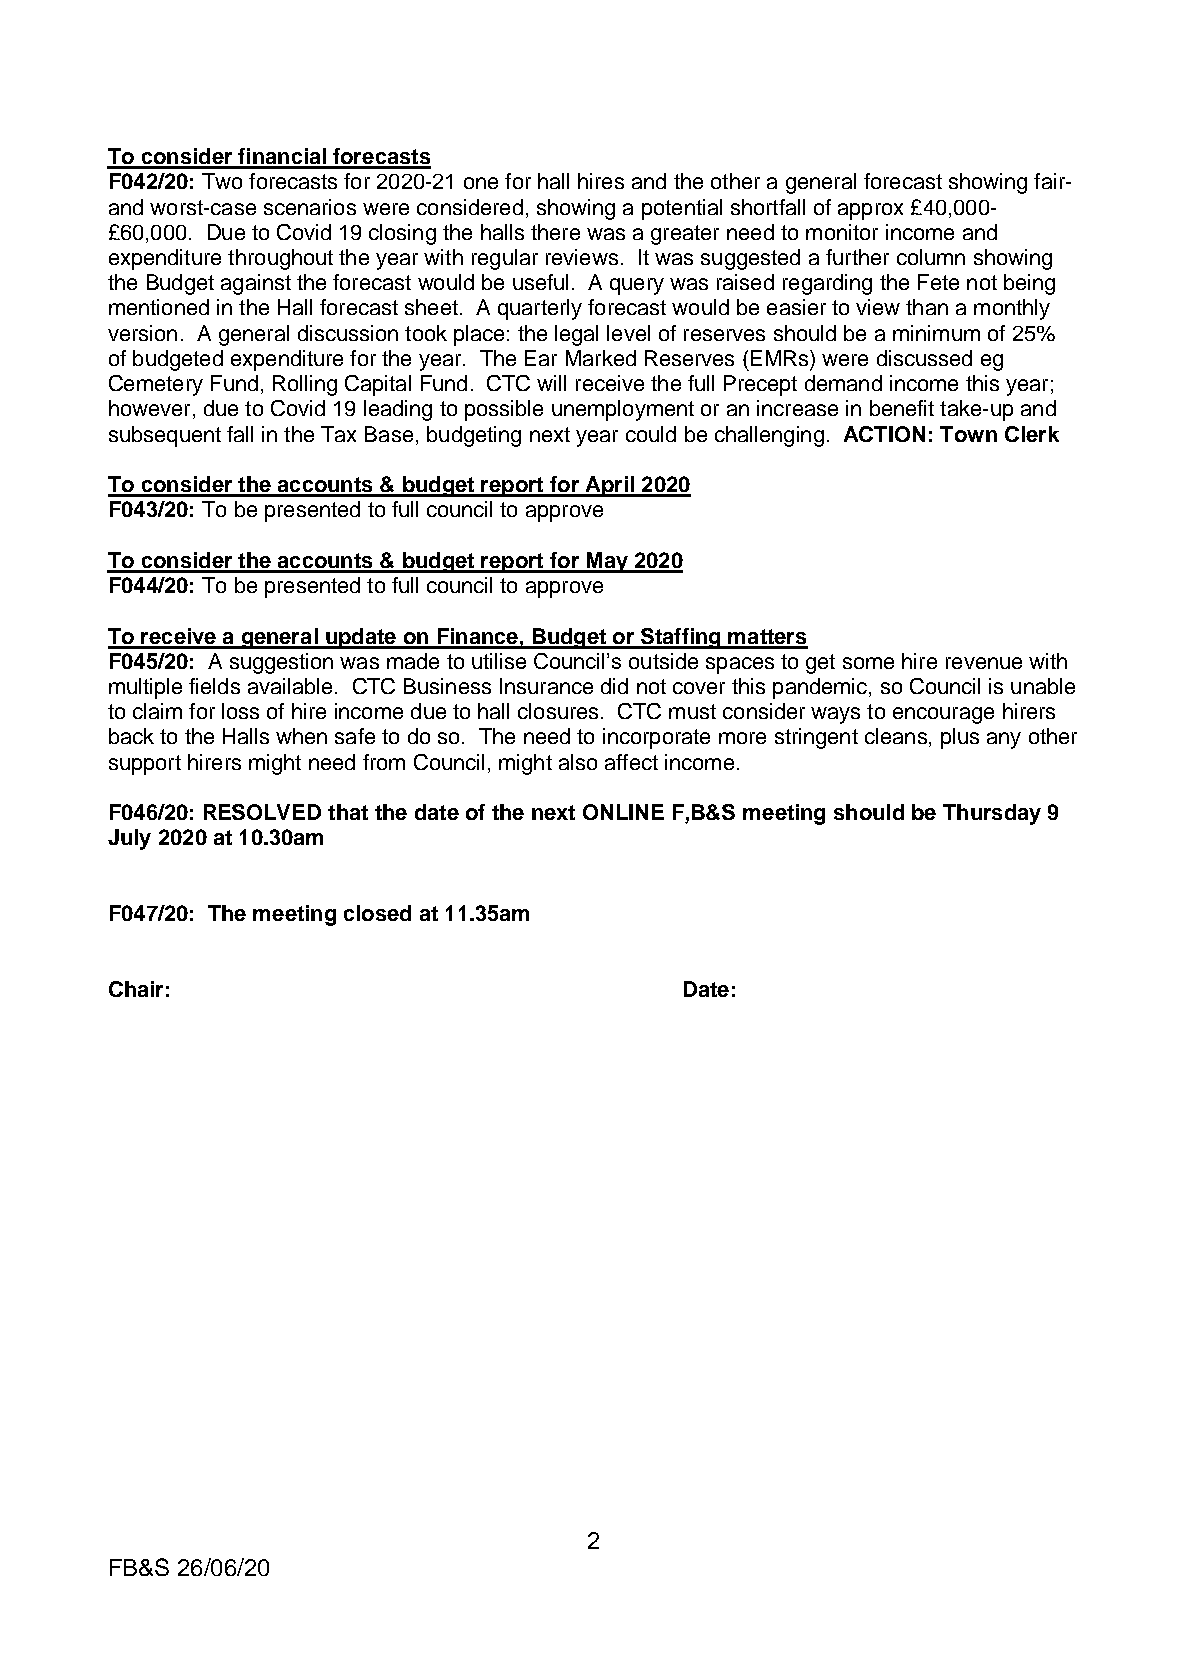 The image size is (1187, 1679). What do you see at coordinates (992, 814) in the image?
I see `Thursday` at bounding box center [992, 814].
